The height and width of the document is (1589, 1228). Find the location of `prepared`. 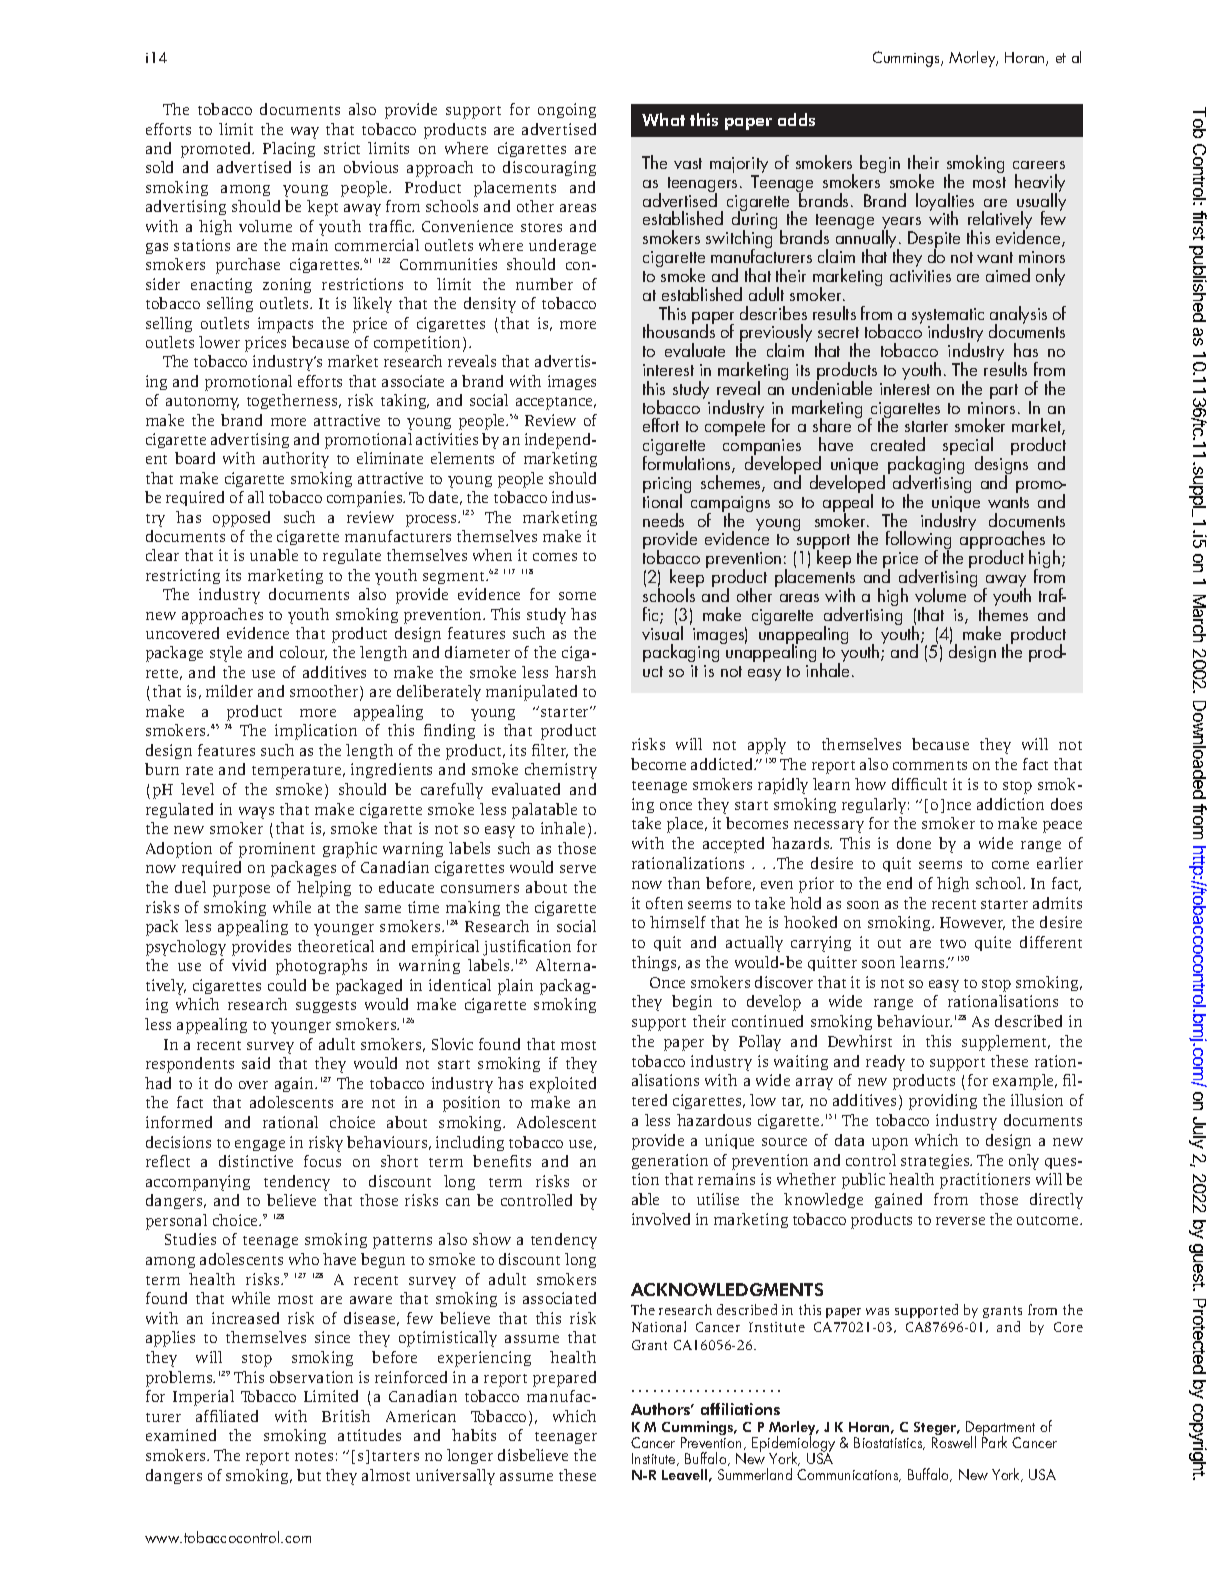

prepared is located at coordinates (564, 1379).
